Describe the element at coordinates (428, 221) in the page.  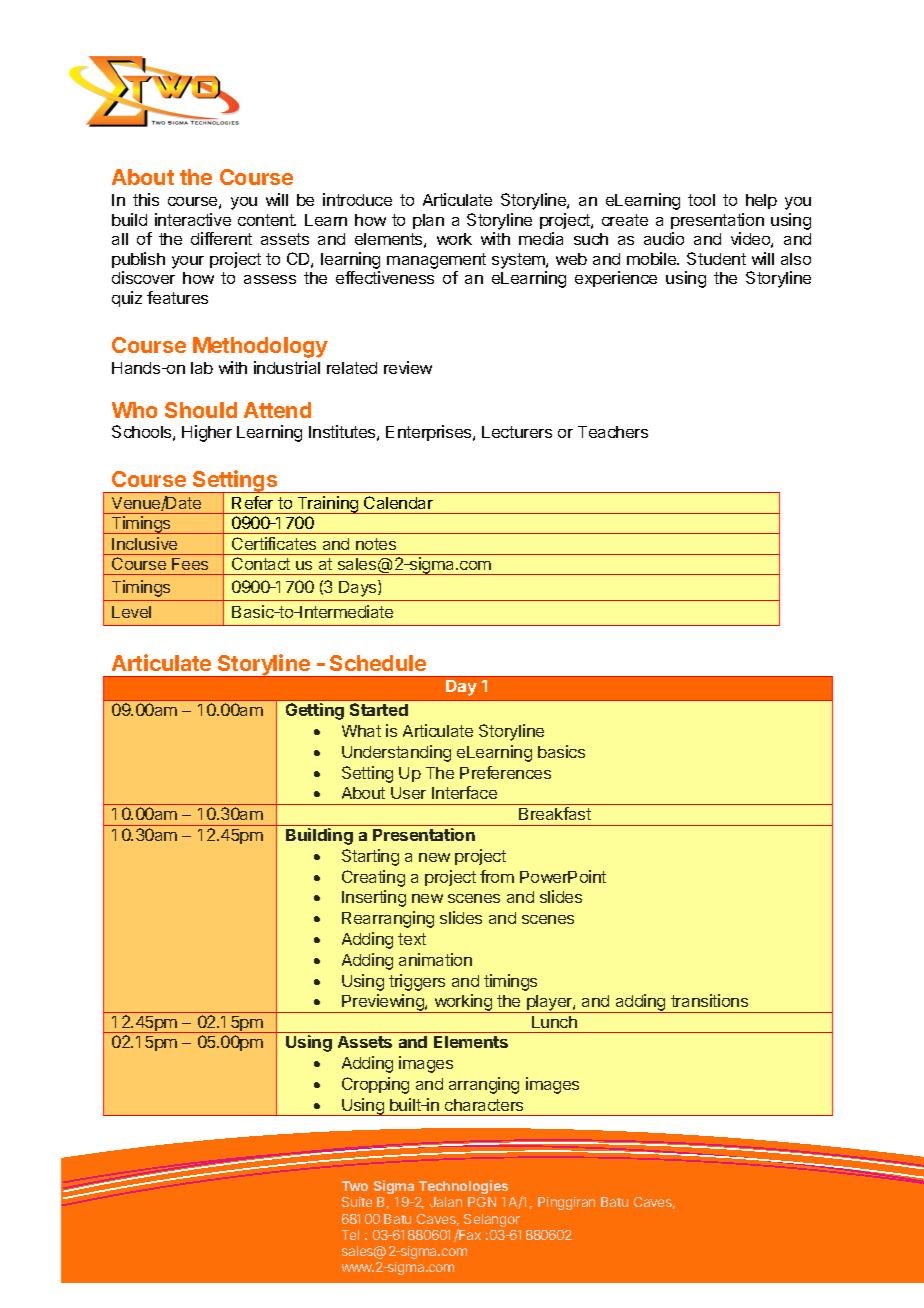
I see `plan` at that location.
